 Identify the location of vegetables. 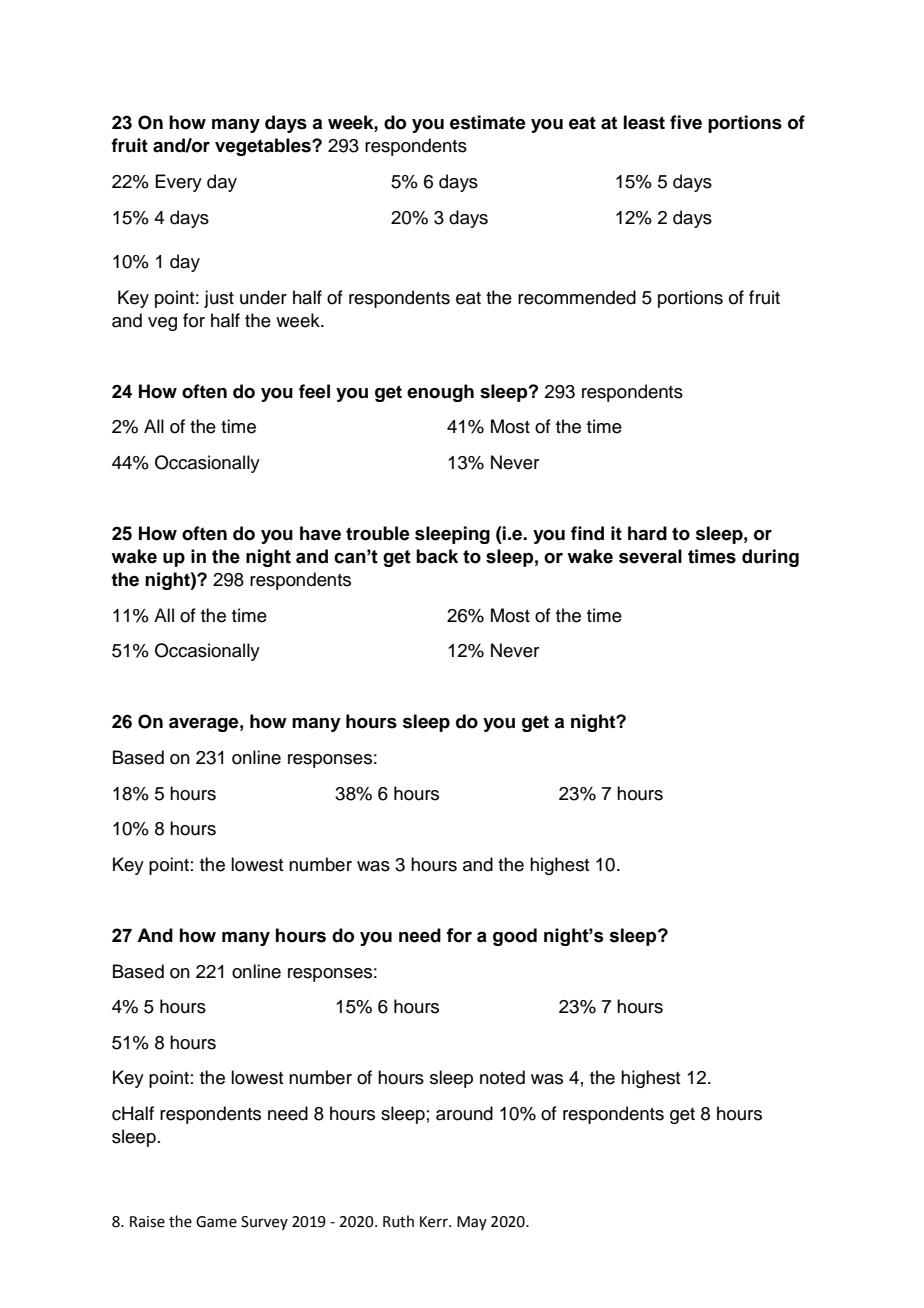
(264, 147).
